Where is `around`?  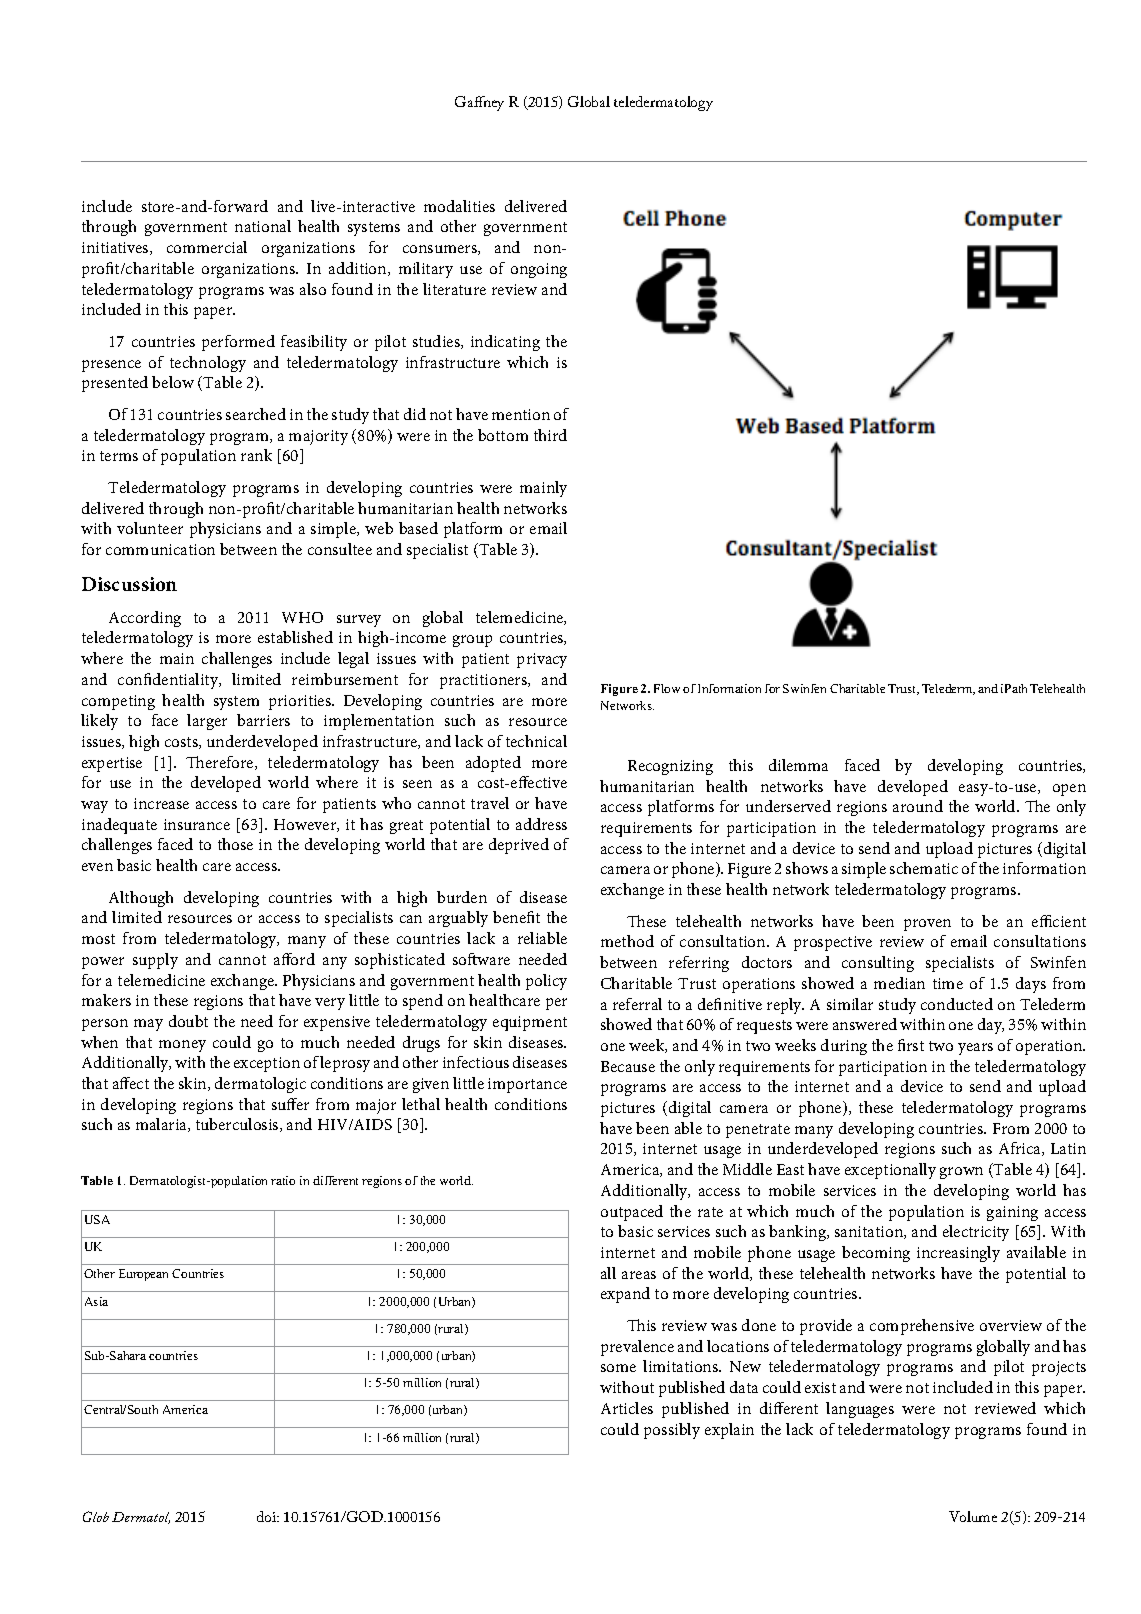 around is located at coordinates (918, 806).
